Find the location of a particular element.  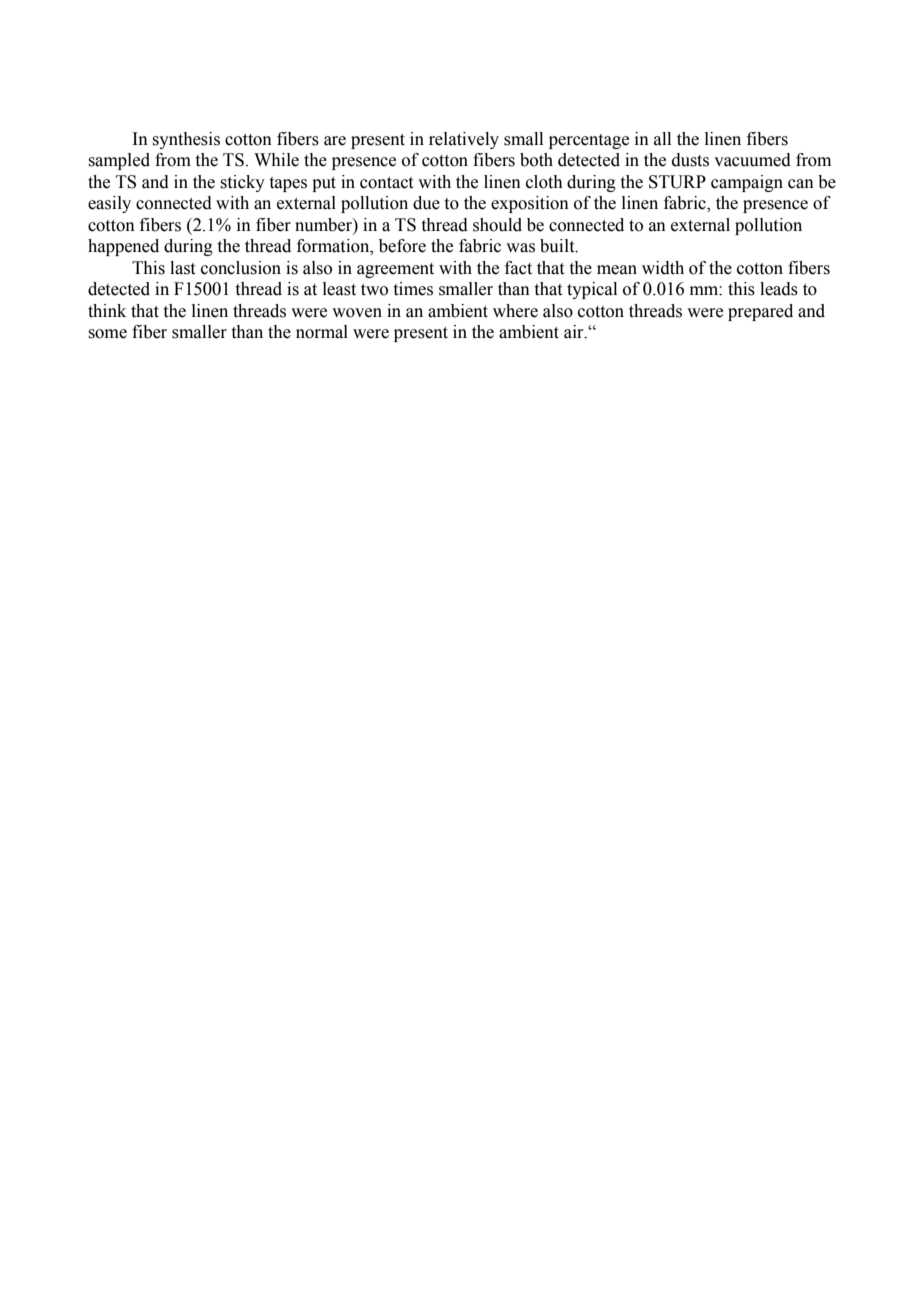

last is located at coordinates (182, 268).
